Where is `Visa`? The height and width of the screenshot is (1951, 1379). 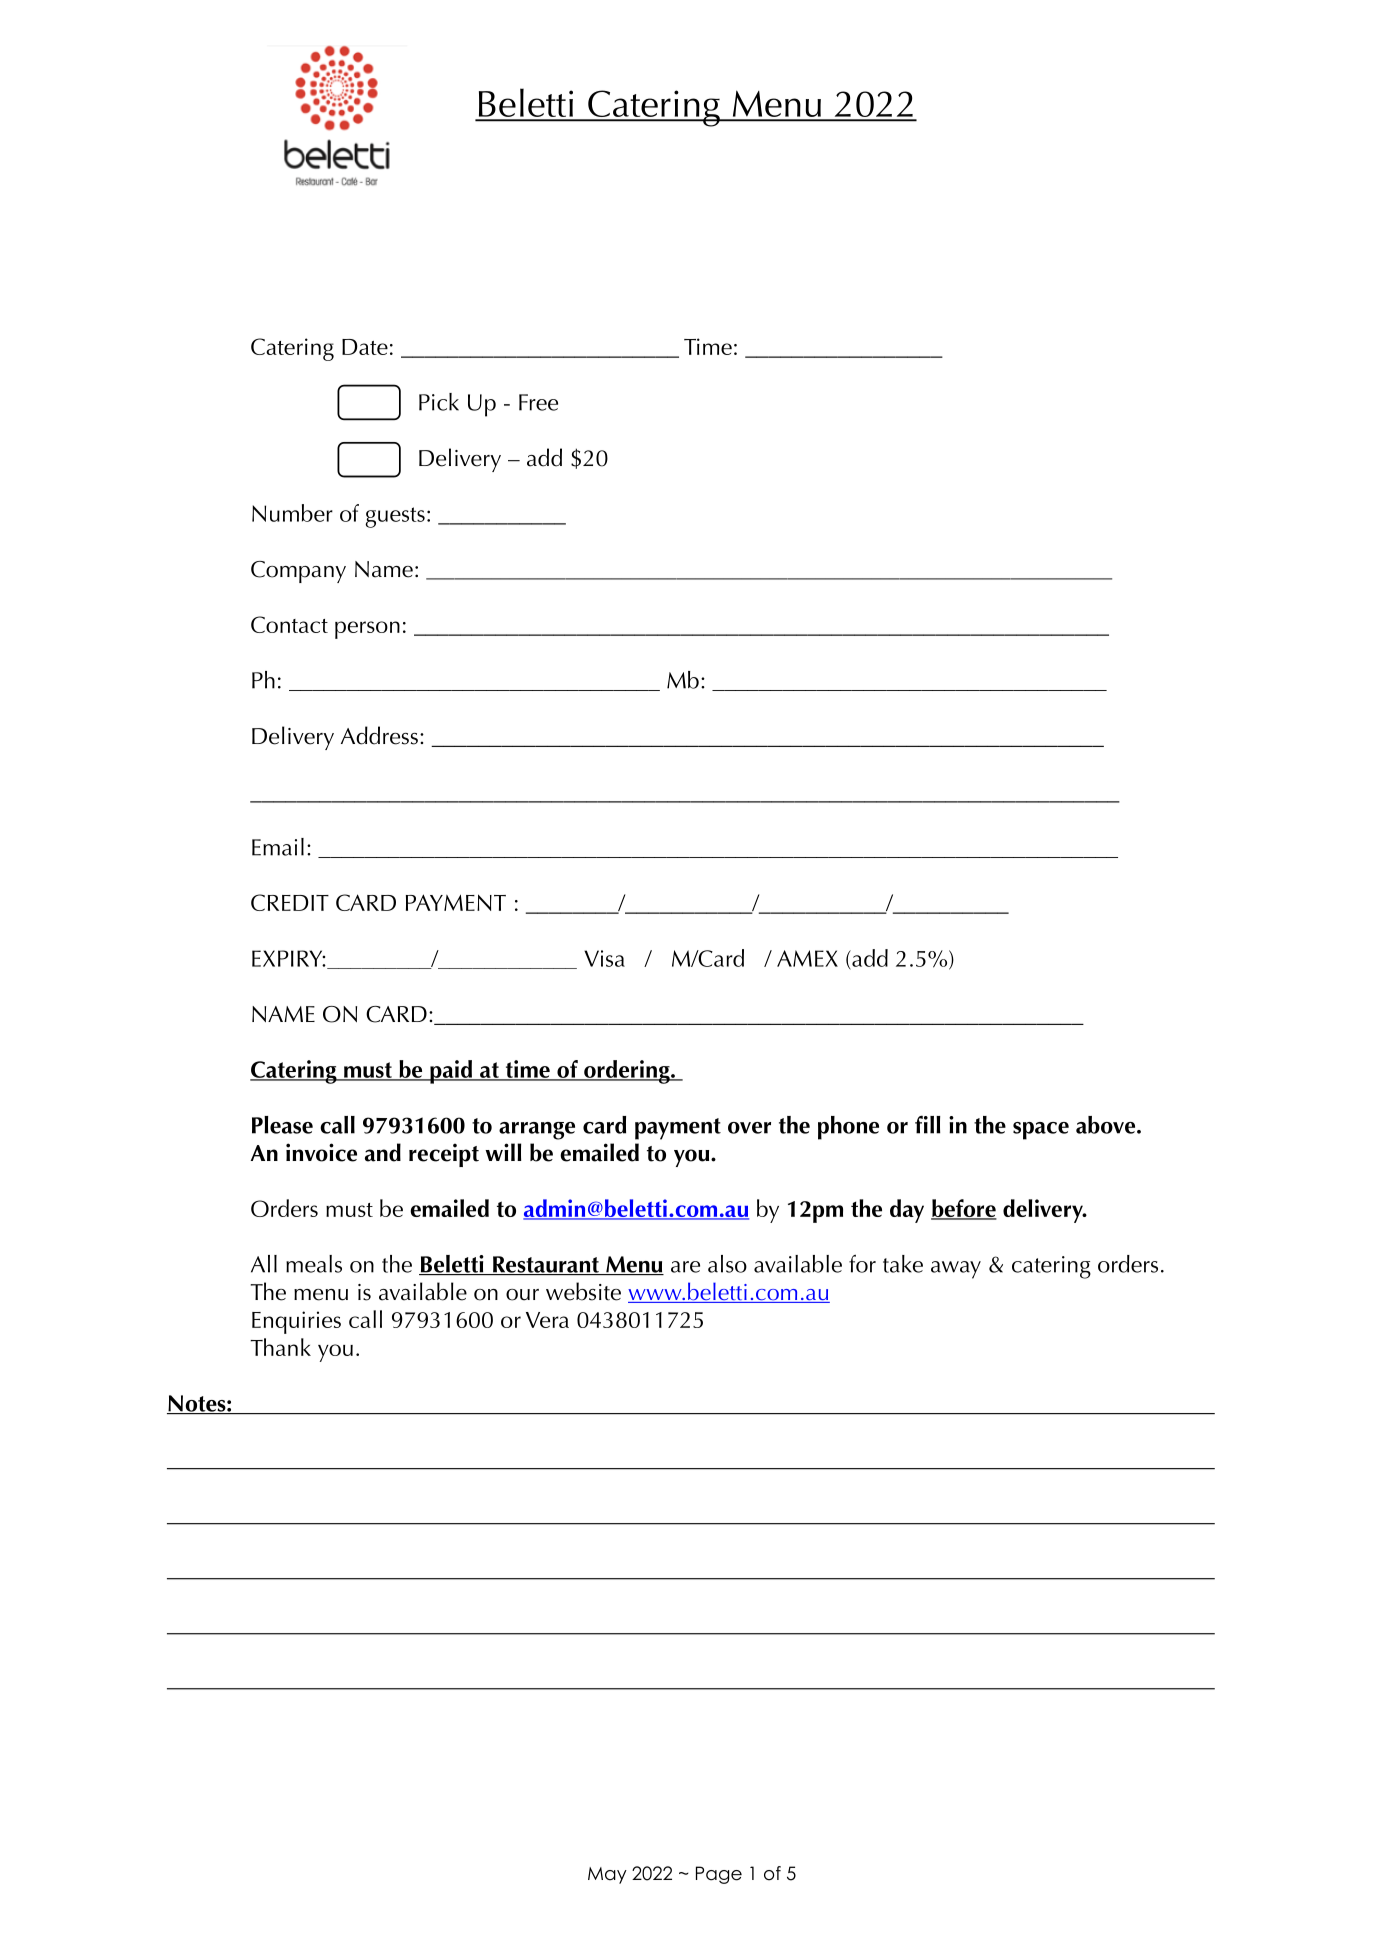 Visa is located at coordinates (604, 958).
